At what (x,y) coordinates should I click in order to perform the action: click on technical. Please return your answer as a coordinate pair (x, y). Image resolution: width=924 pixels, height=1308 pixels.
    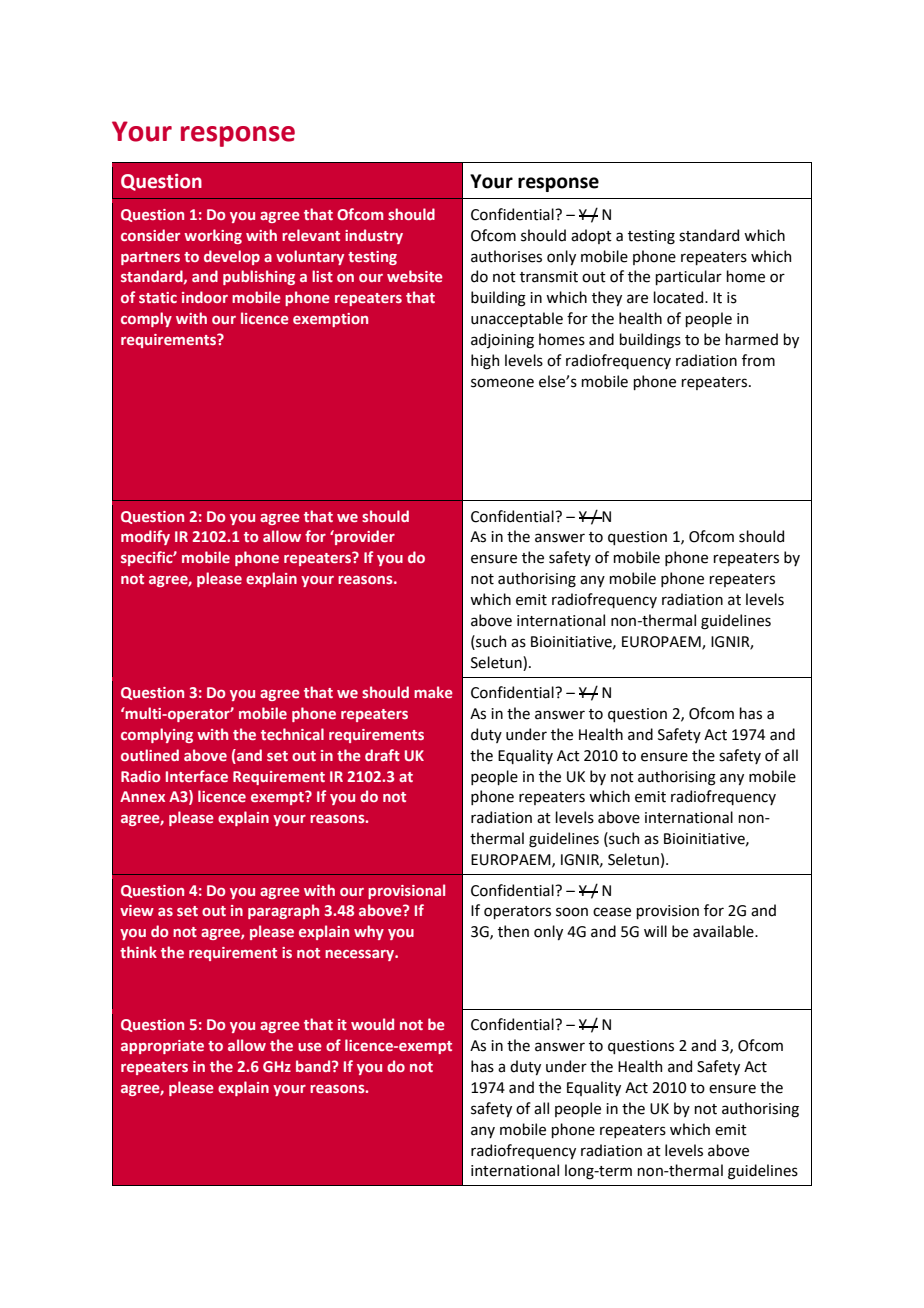
    Looking at the image, I should click on (292, 734).
